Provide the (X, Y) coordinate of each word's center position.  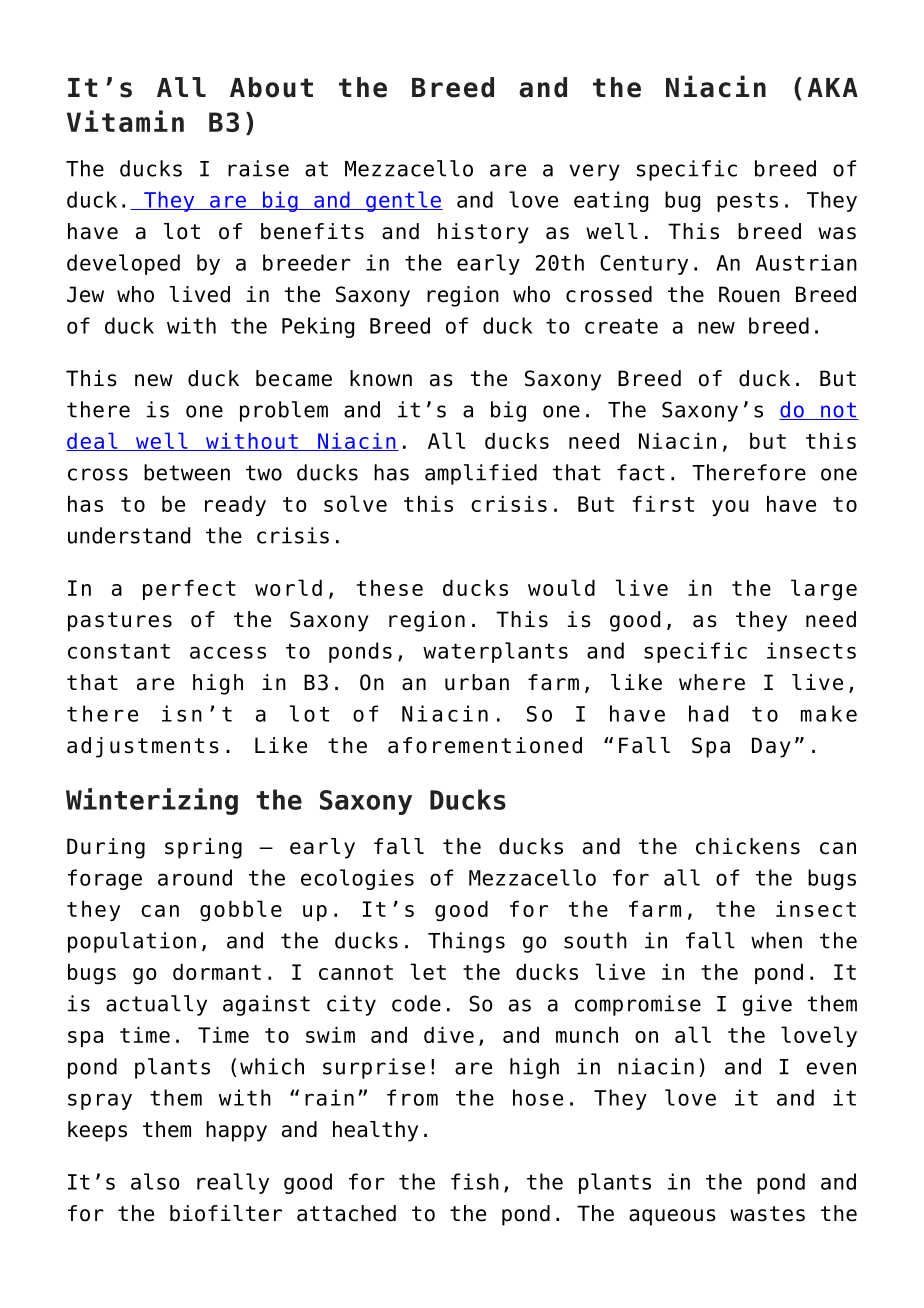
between (187, 472)
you (730, 508)
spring (203, 848)
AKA (833, 87)
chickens (748, 846)
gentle (403, 201)
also (155, 1181)
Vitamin (125, 121)
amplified (481, 474)
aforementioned (485, 745)
